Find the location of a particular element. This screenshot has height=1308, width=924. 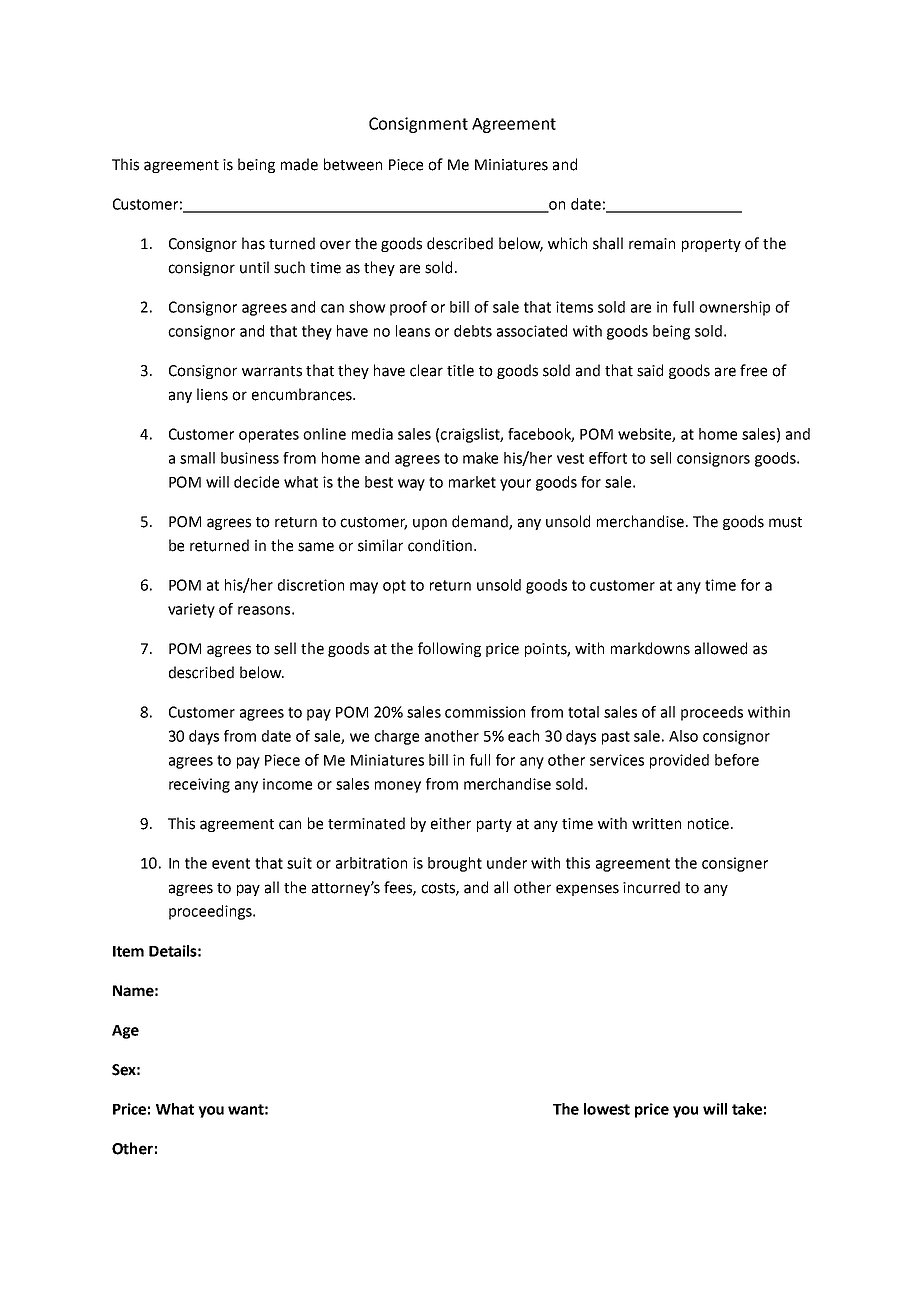

Age is located at coordinates (125, 1032).
